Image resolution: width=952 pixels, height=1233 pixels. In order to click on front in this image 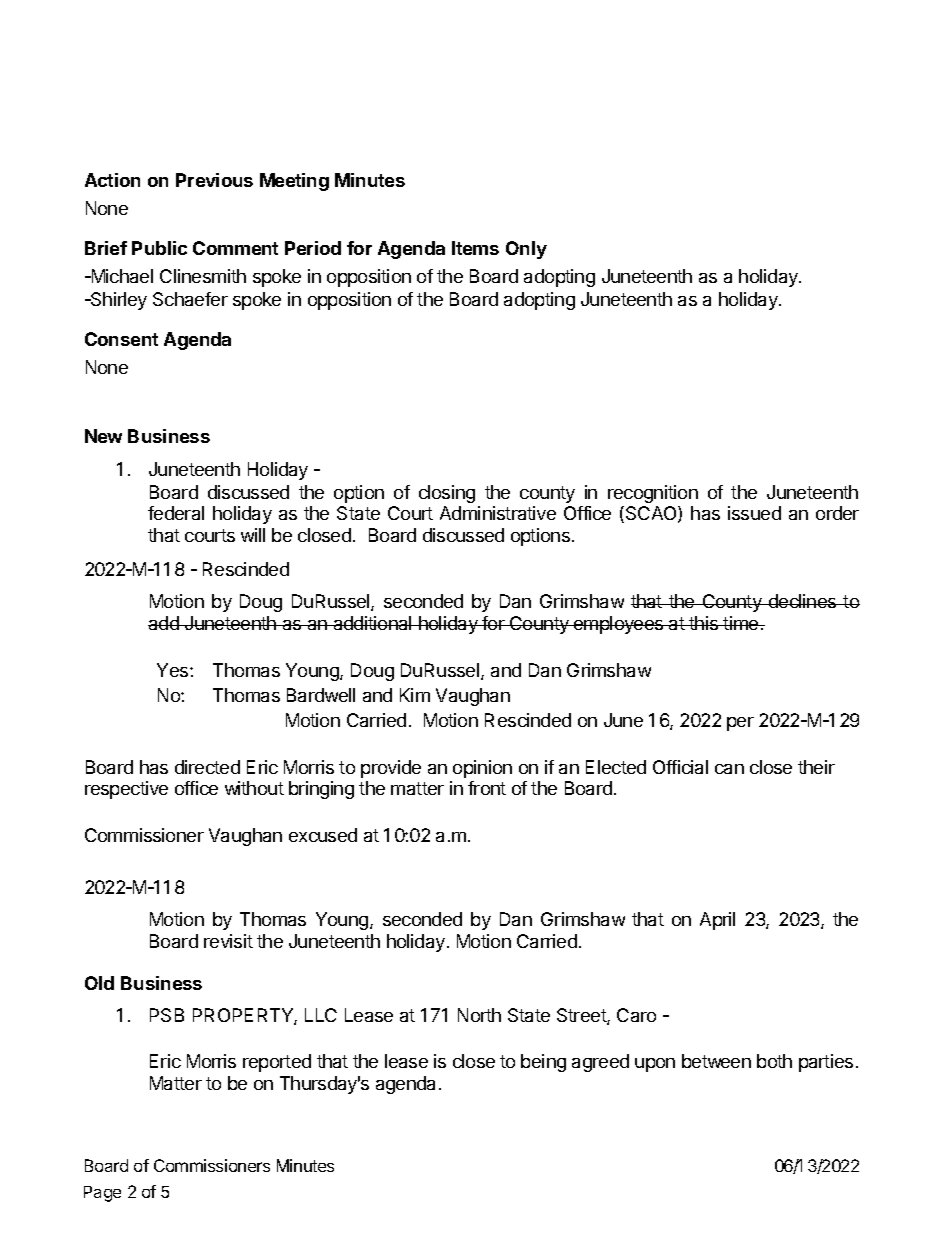, I will do `click(487, 788)`.
